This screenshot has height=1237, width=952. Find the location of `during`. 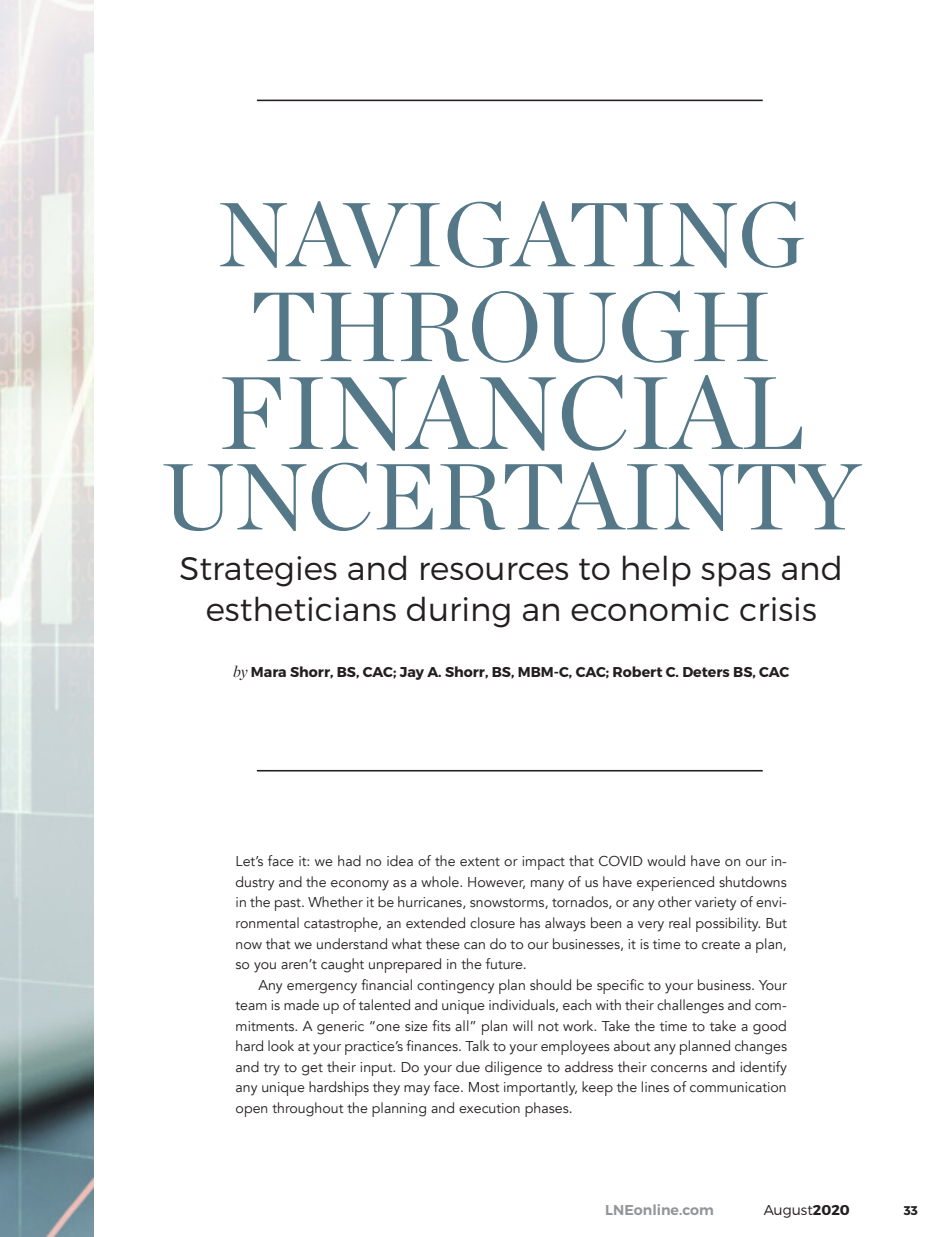

during is located at coordinates (458, 612).
